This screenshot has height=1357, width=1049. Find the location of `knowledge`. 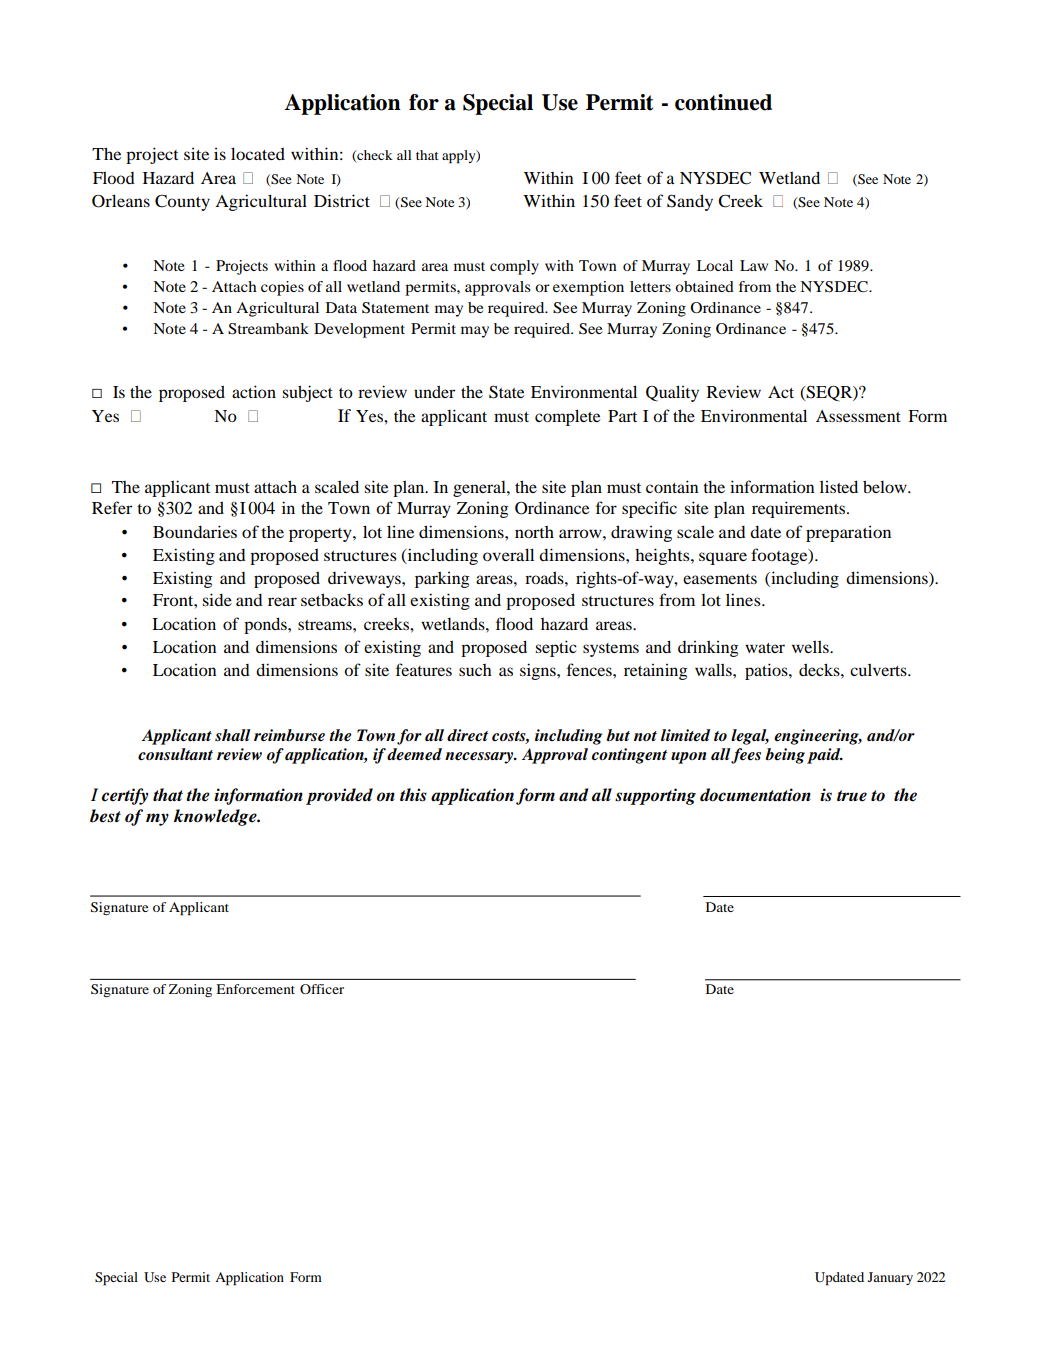

knowledge is located at coordinates (216, 817).
